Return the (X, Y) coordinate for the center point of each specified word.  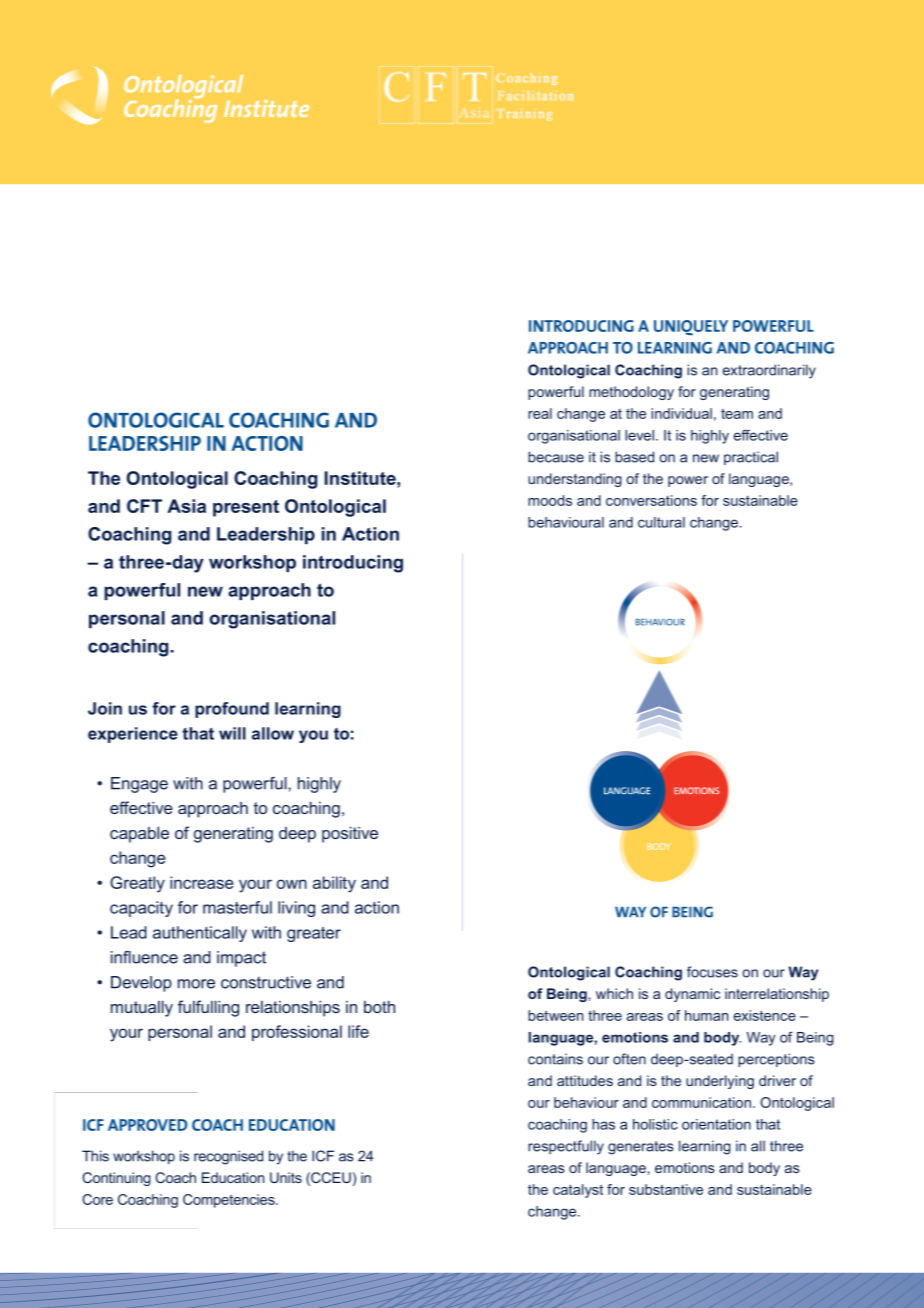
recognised (228, 1157)
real (540, 413)
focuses (712, 972)
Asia (186, 506)
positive (350, 834)
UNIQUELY (691, 328)
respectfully (566, 1147)
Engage (139, 785)
